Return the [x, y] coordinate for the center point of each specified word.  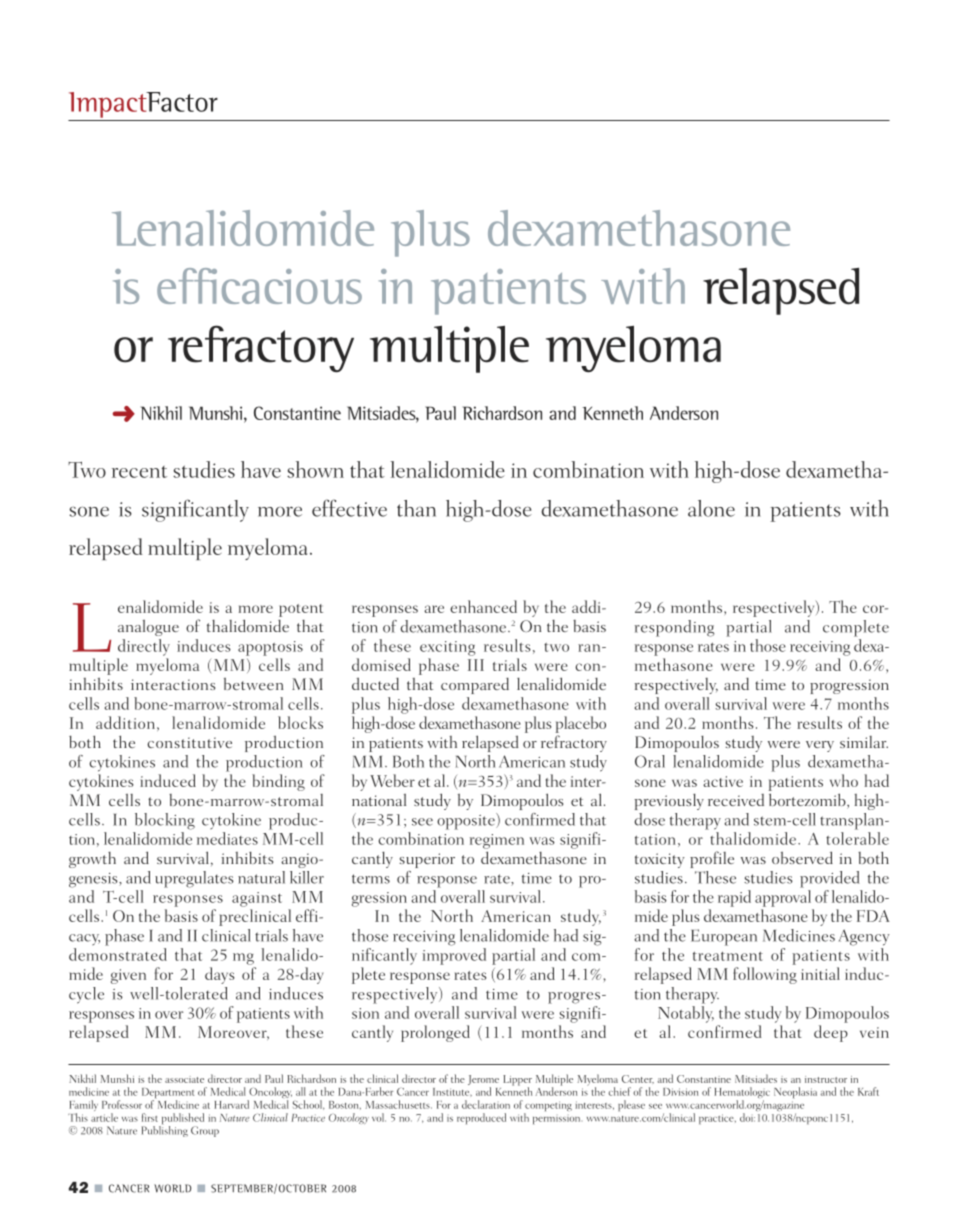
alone [711, 508]
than [416, 508]
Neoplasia [795, 1092]
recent [139, 472]
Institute [452, 1092]
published [181, 1120]
